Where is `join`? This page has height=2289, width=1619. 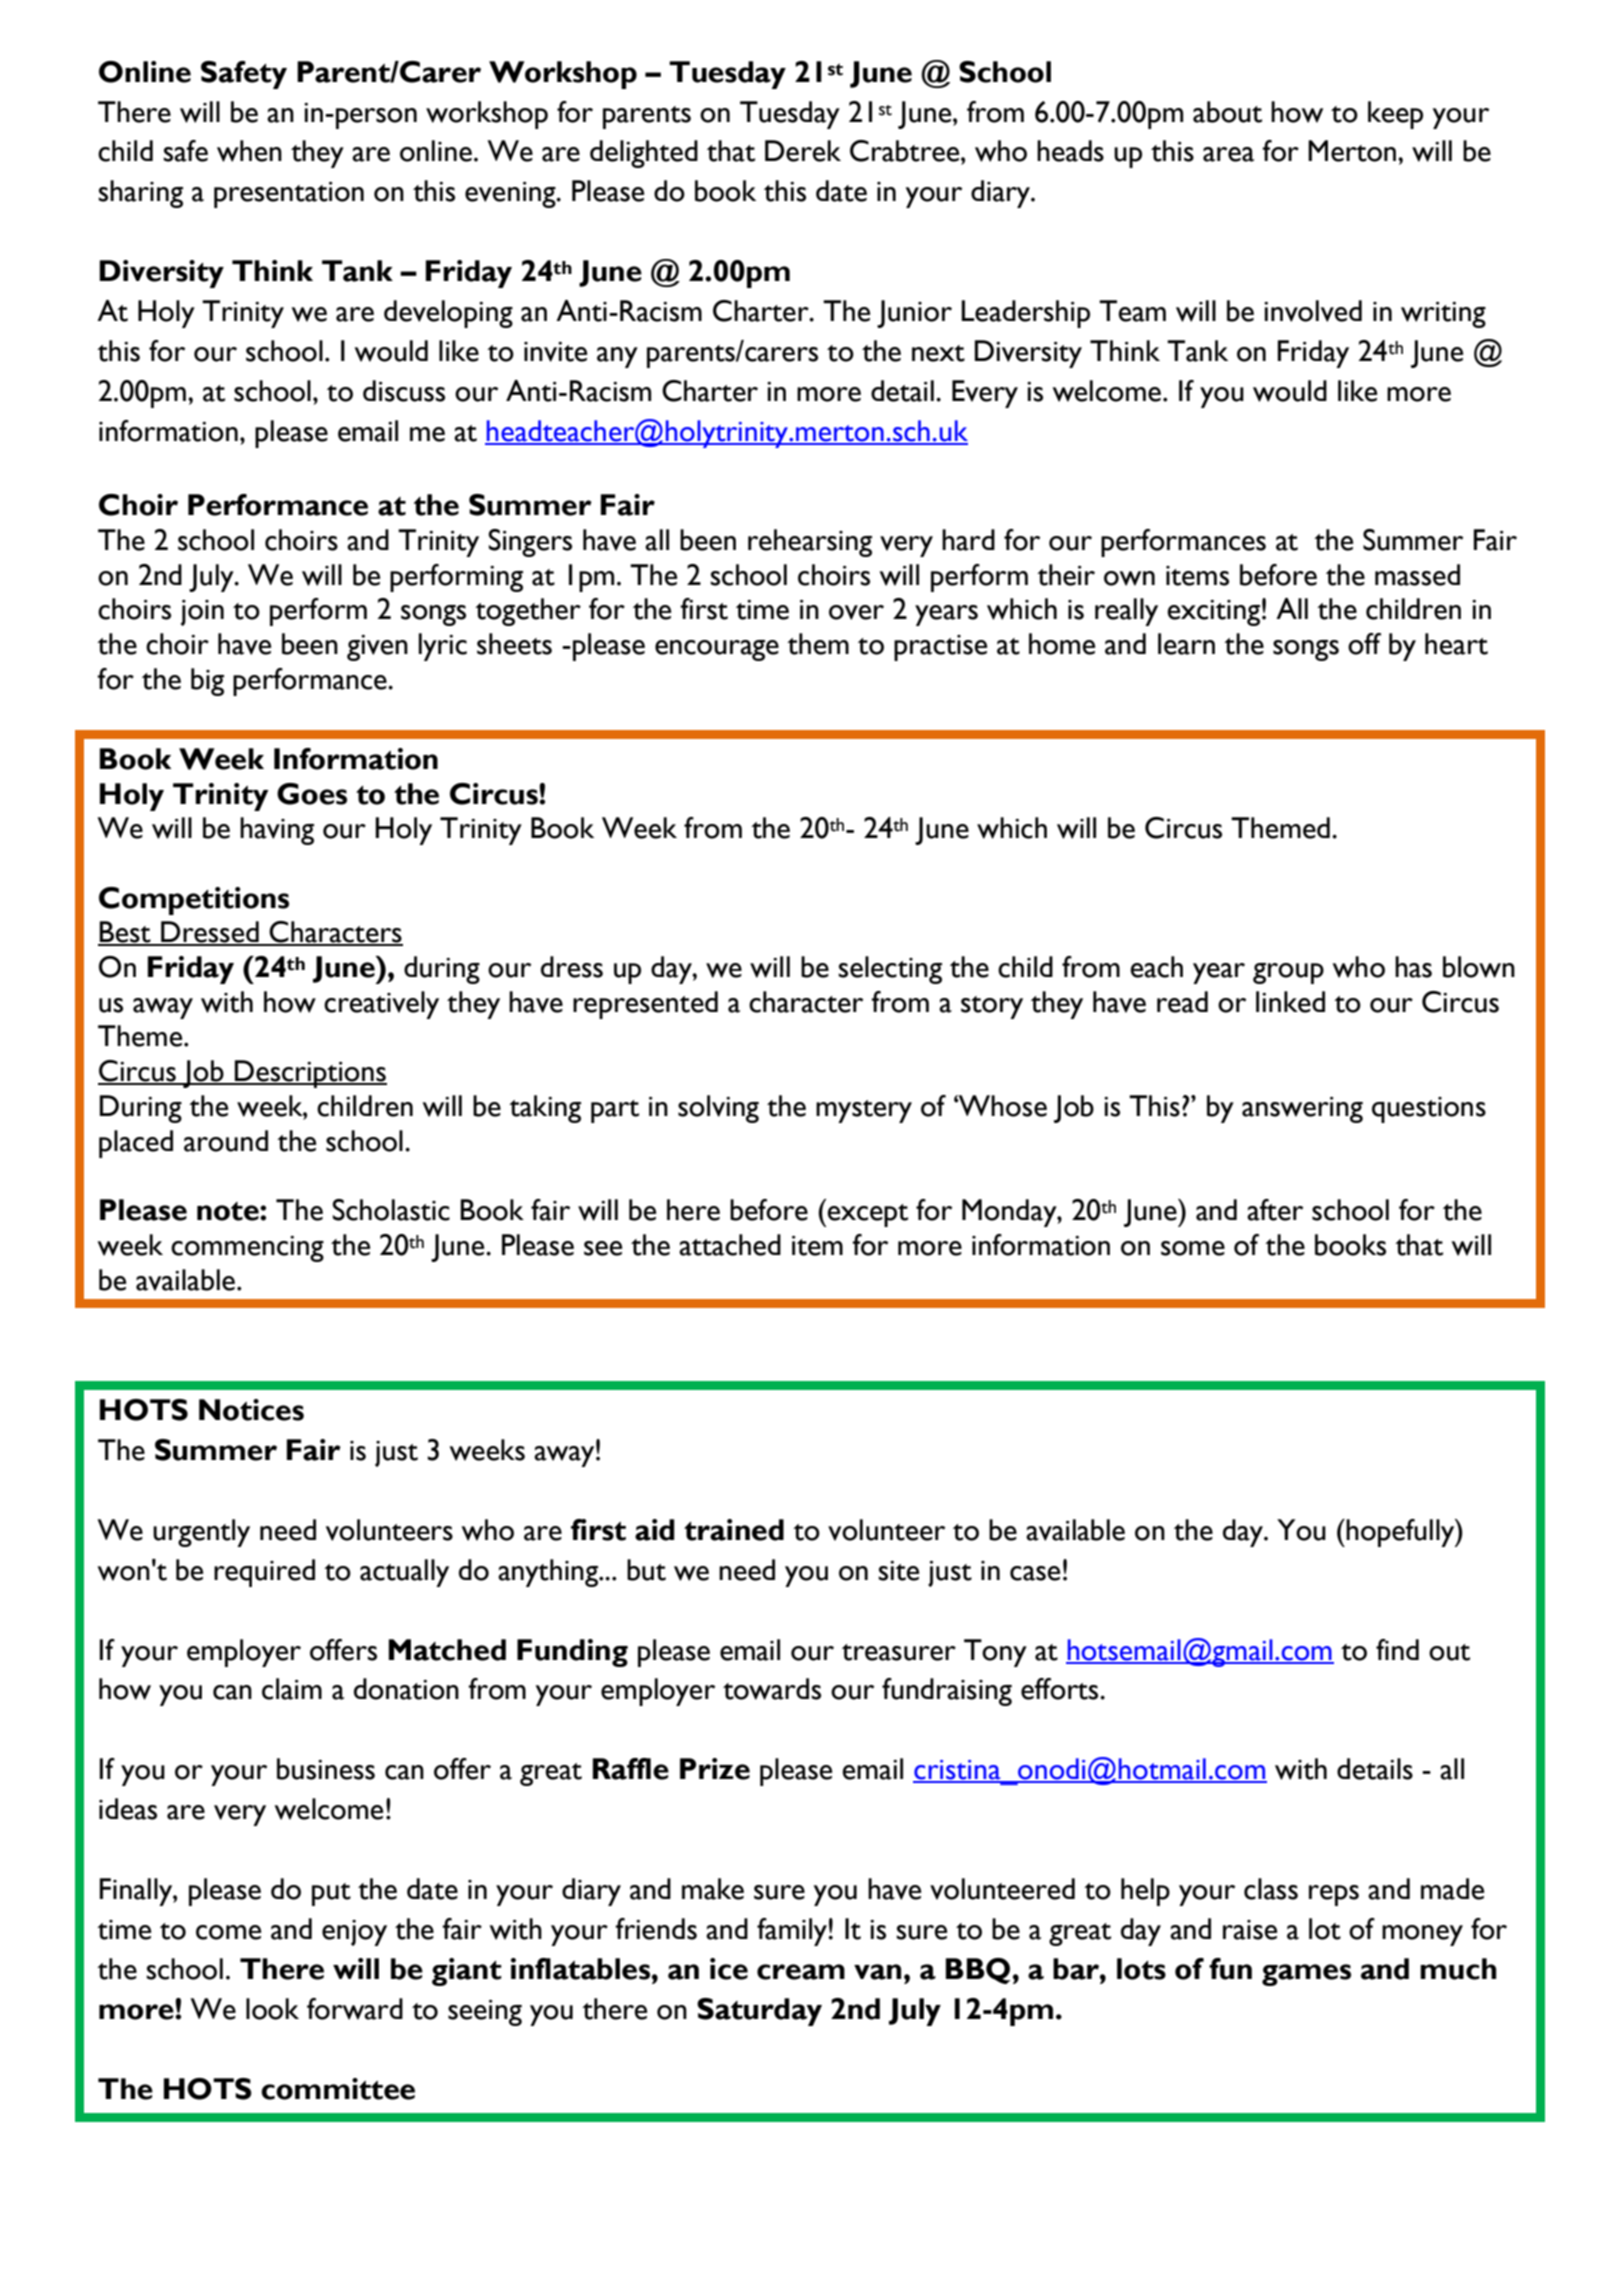
join is located at coordinates (202, 613).
